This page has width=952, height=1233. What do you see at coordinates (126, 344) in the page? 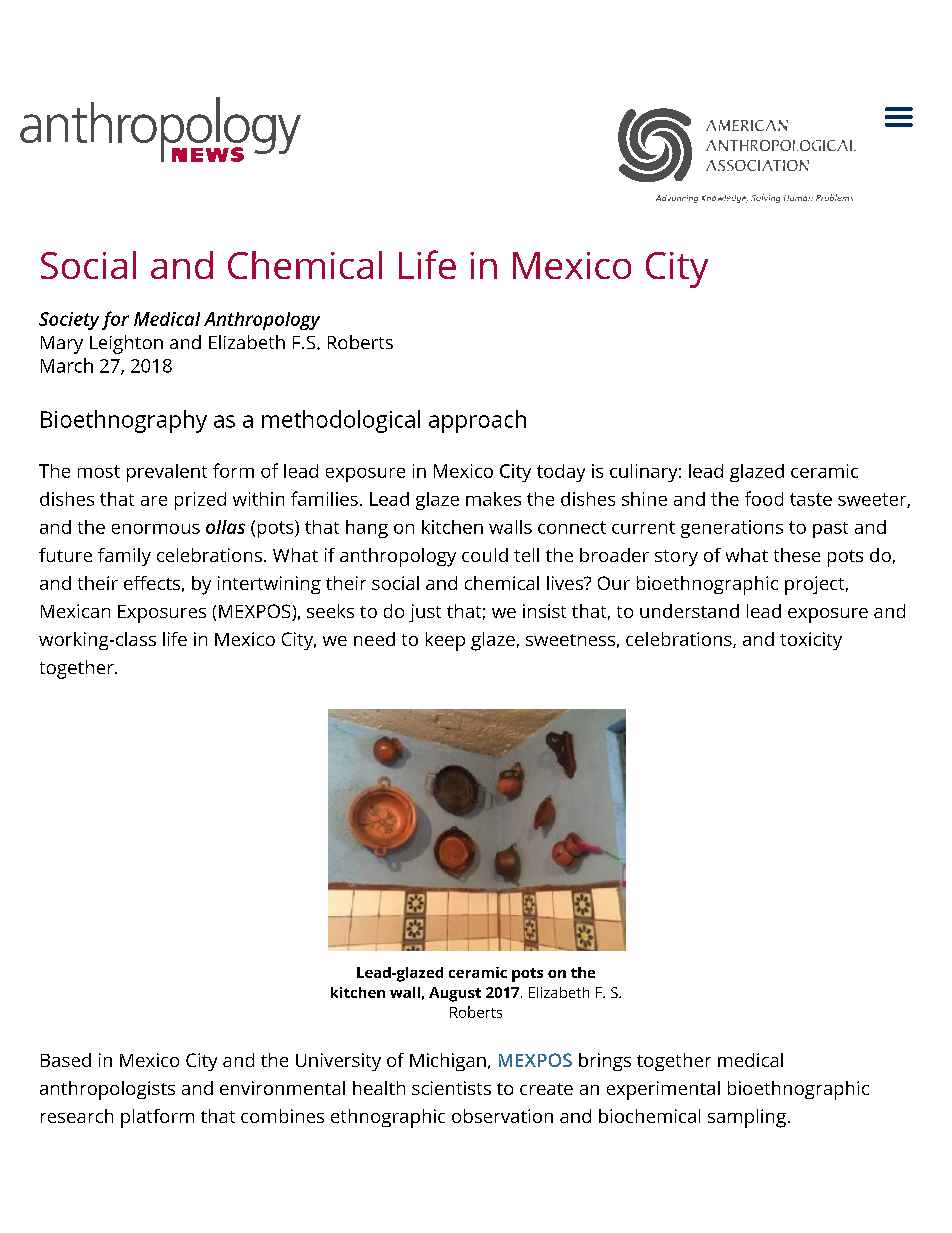
I see `Leighton` at bounding box center [126, 344].
